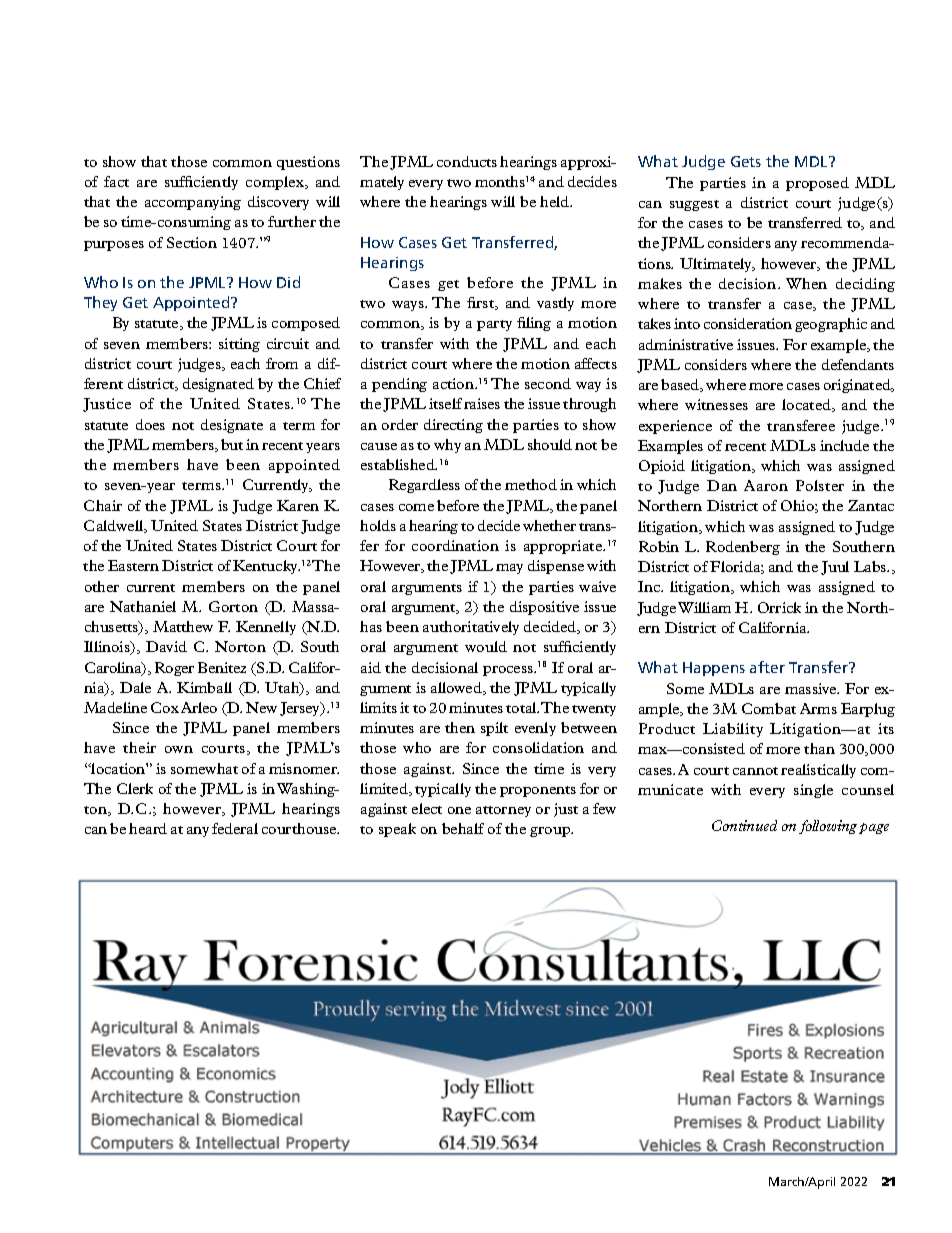 The width and height of the page is (952, 1233). Describe the element at coordinates (503, 811) in the page. I see `attorney` at that location.
